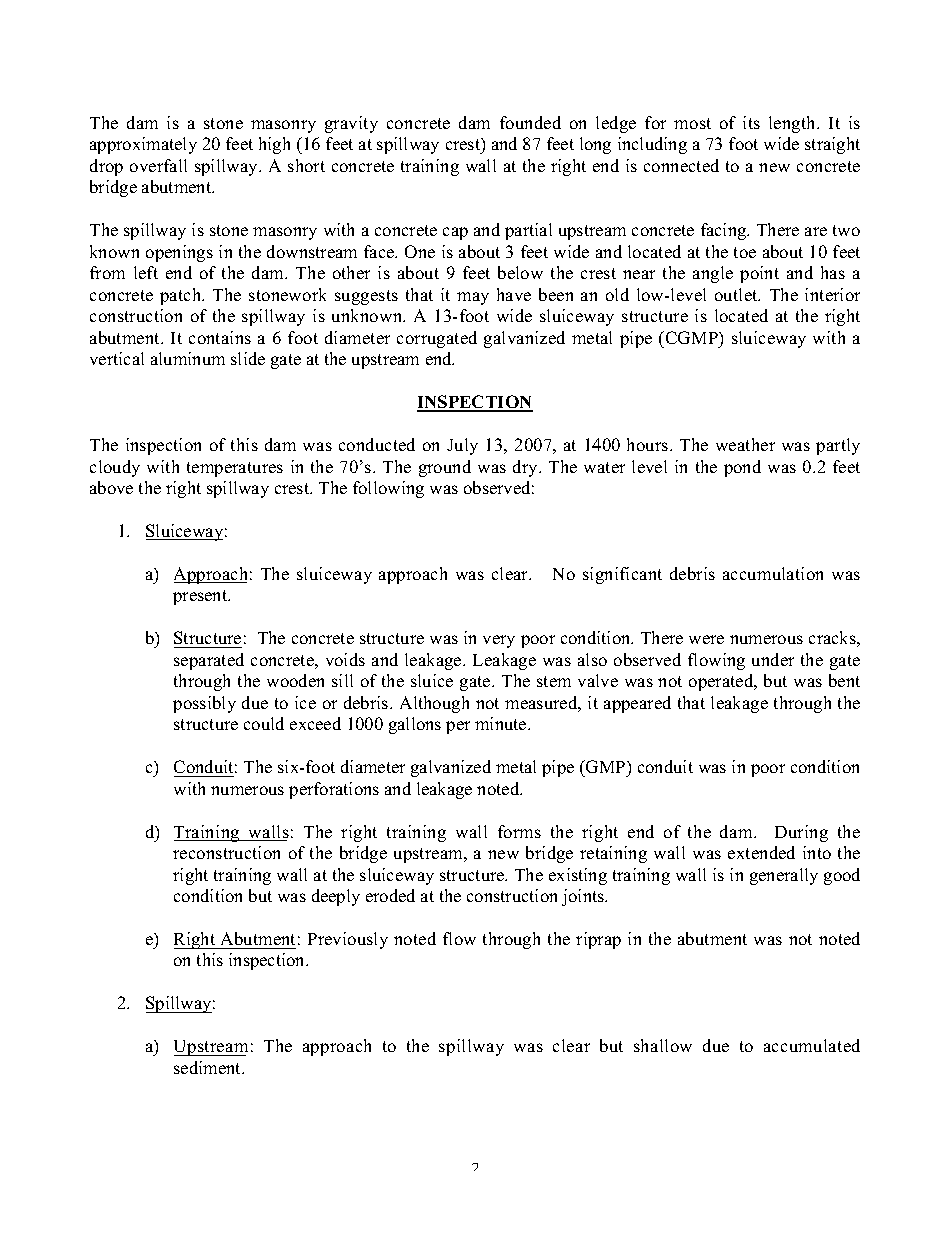 This screenshot has height=1233, width=952. What do you see at coordinates (722, 682) in the screenshot?
I see `operated` at bounding box center [722, 682].
